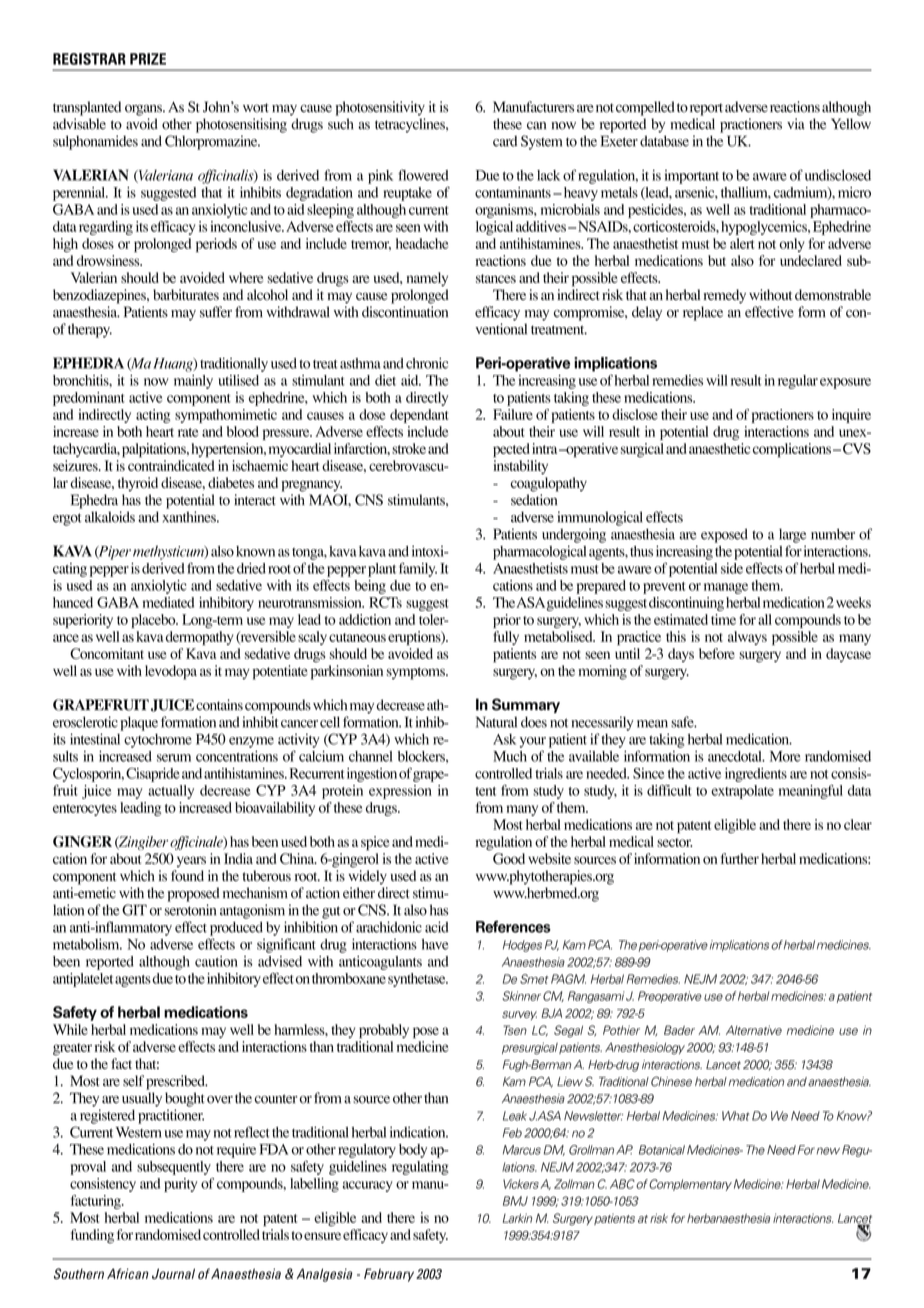 The width and height of the screenshot is (924, 1308). Describe the element at coordinates (509, 858) in the screenshot. I see `Good` at that location.
